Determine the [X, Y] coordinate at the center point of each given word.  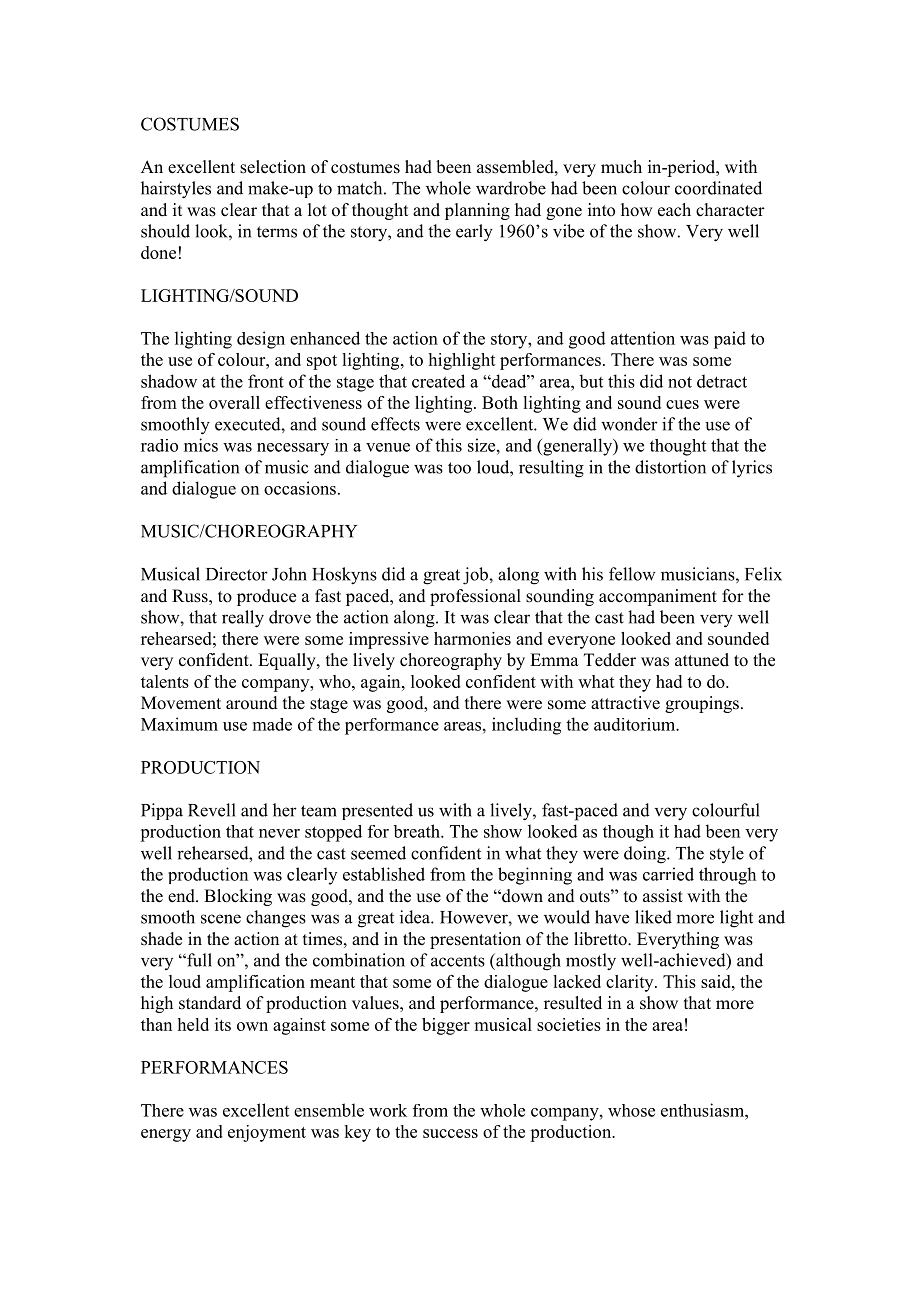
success [450, 1133]
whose [631, 1110]
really [243, 619]
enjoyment [267, 1133]
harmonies [472, 638]
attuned [702, 660]
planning [477, 211]
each [674, 210]
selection [273, 167]
